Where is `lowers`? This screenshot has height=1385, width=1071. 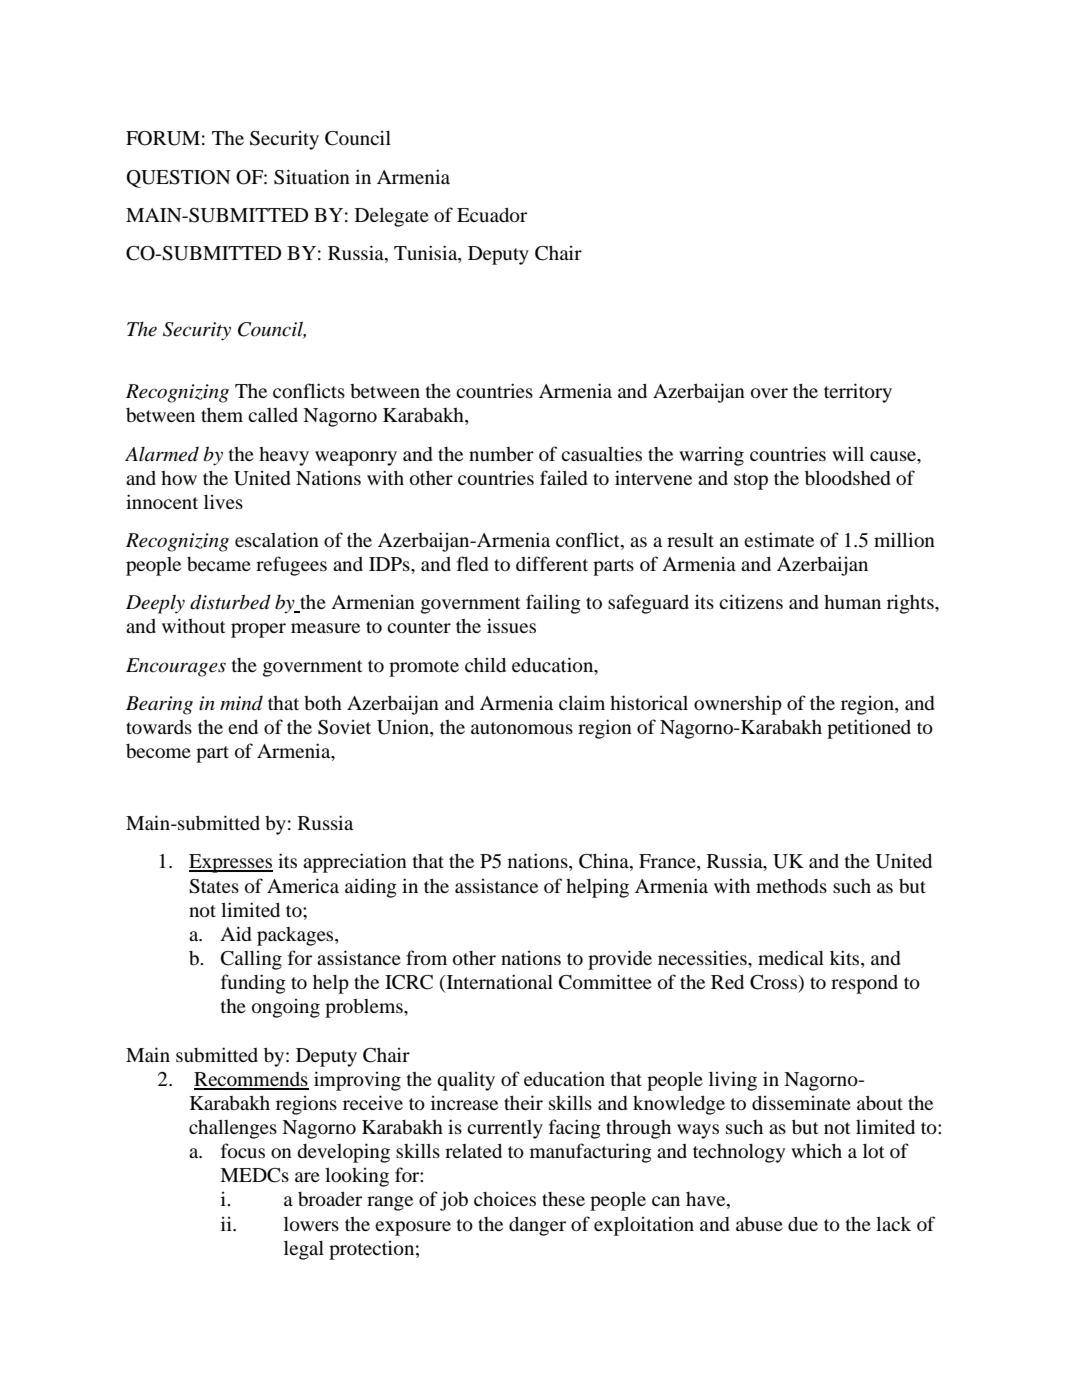
lowers is located at coordinates (311, 1224).
